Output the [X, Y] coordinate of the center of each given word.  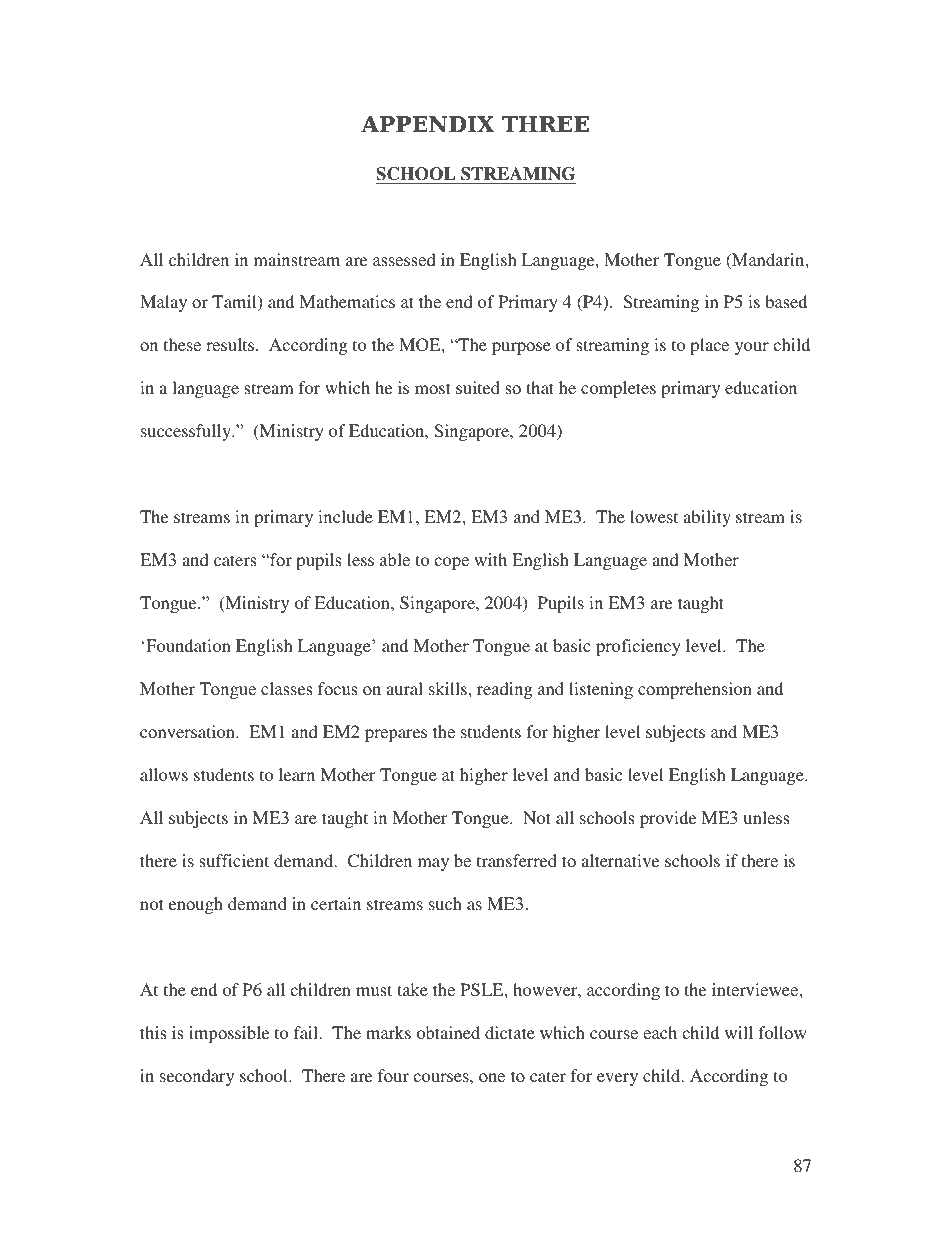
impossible [229, 1034]
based [786, 301]
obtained [448, 1032]
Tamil [235, 303]
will [739, 1032]
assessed [404, 259]
